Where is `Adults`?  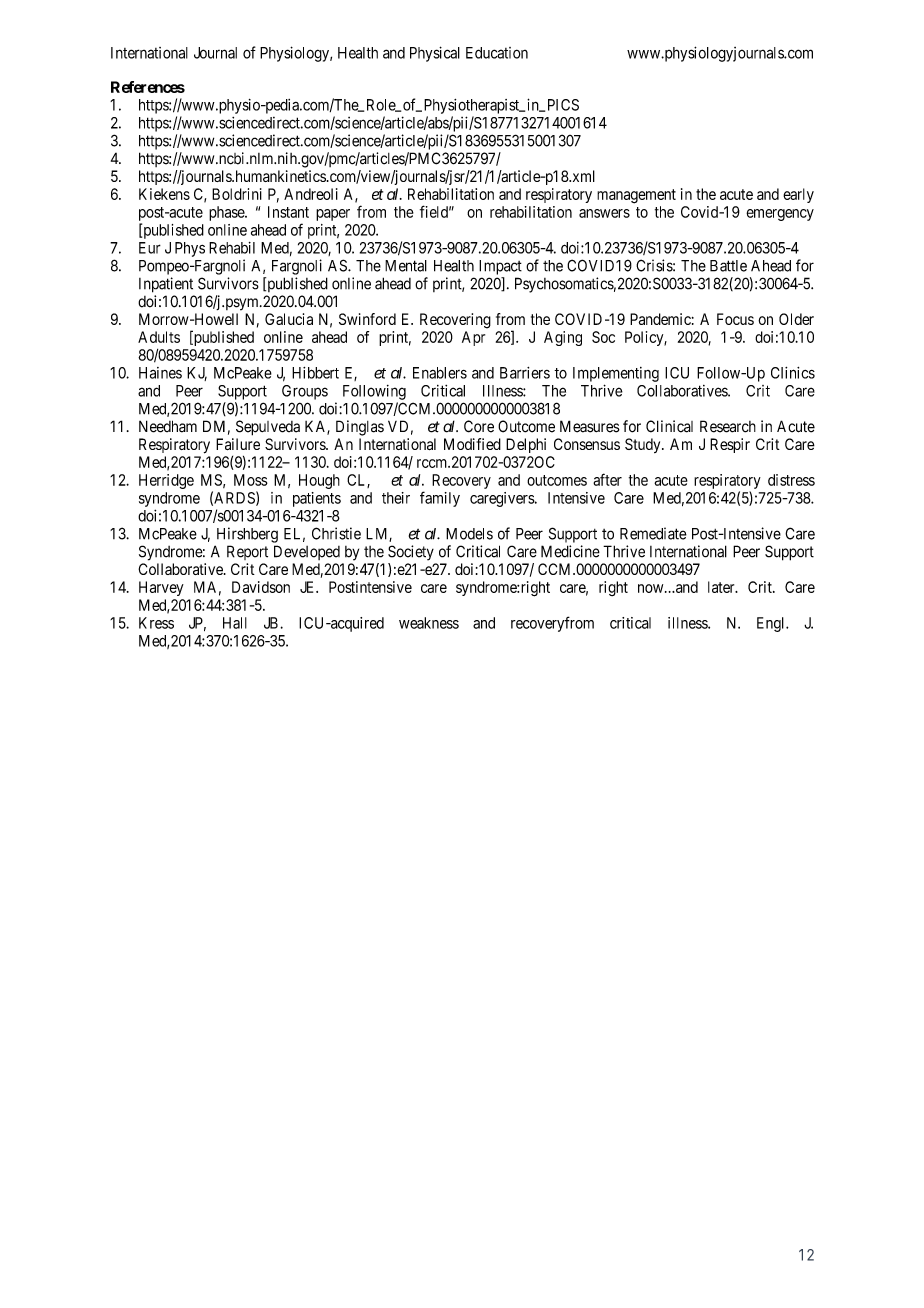
Adults is located at coordinates (159, 337).
